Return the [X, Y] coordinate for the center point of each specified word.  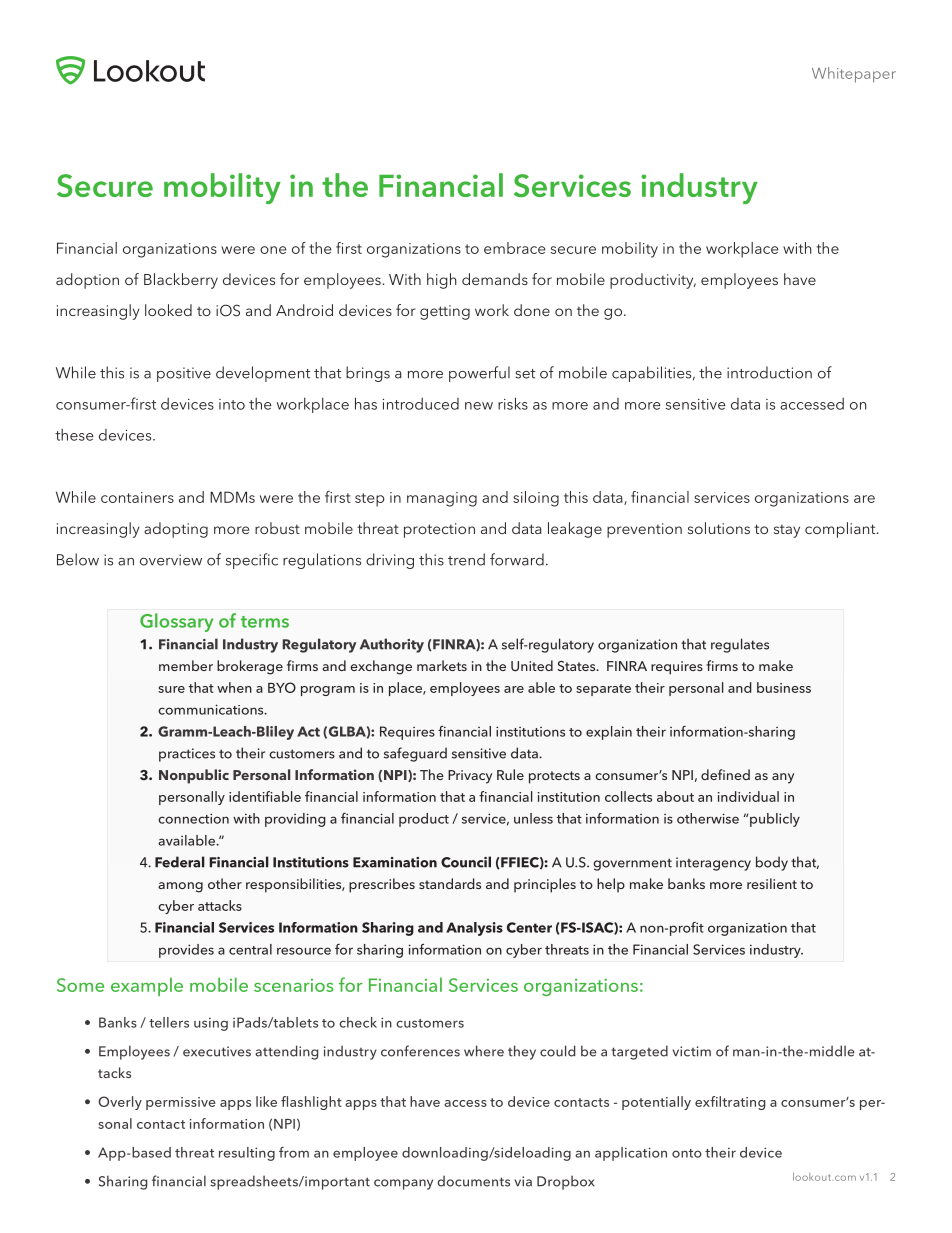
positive [184, 374]
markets [442, 665]
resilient [772, 883]
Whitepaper [854, 75]
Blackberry [181, 281]
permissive [181, 1103]
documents [474, 1181]
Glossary [176, 622]
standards [450, 883]
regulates [740, 645]
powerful [479, 374]
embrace [514, 248]
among [180, 887]
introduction [769, 372]
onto [687, 1153]
